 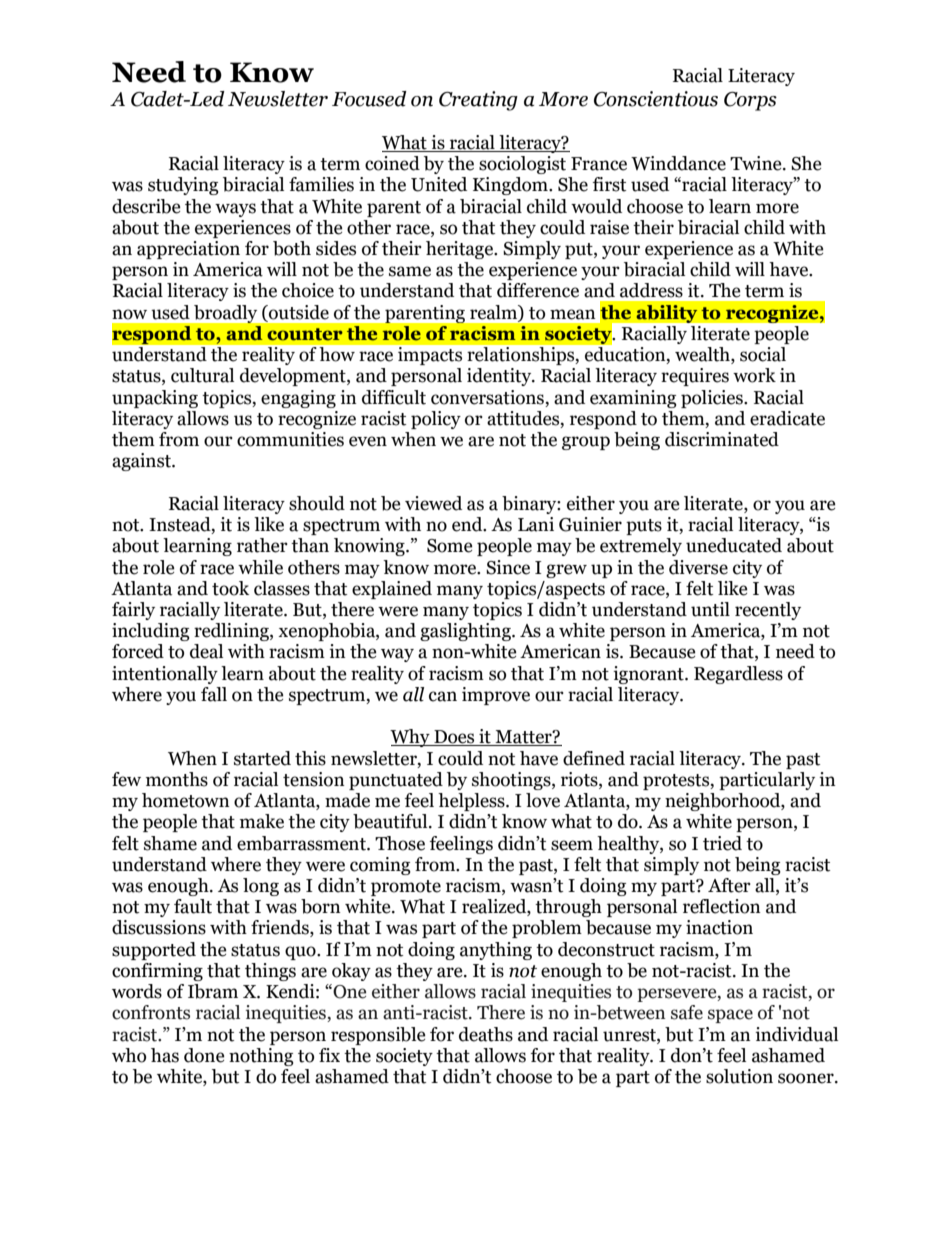 What do you see at coordinates (183, 186) in the document?
I see `studying` at bounding box center [183, 186].
